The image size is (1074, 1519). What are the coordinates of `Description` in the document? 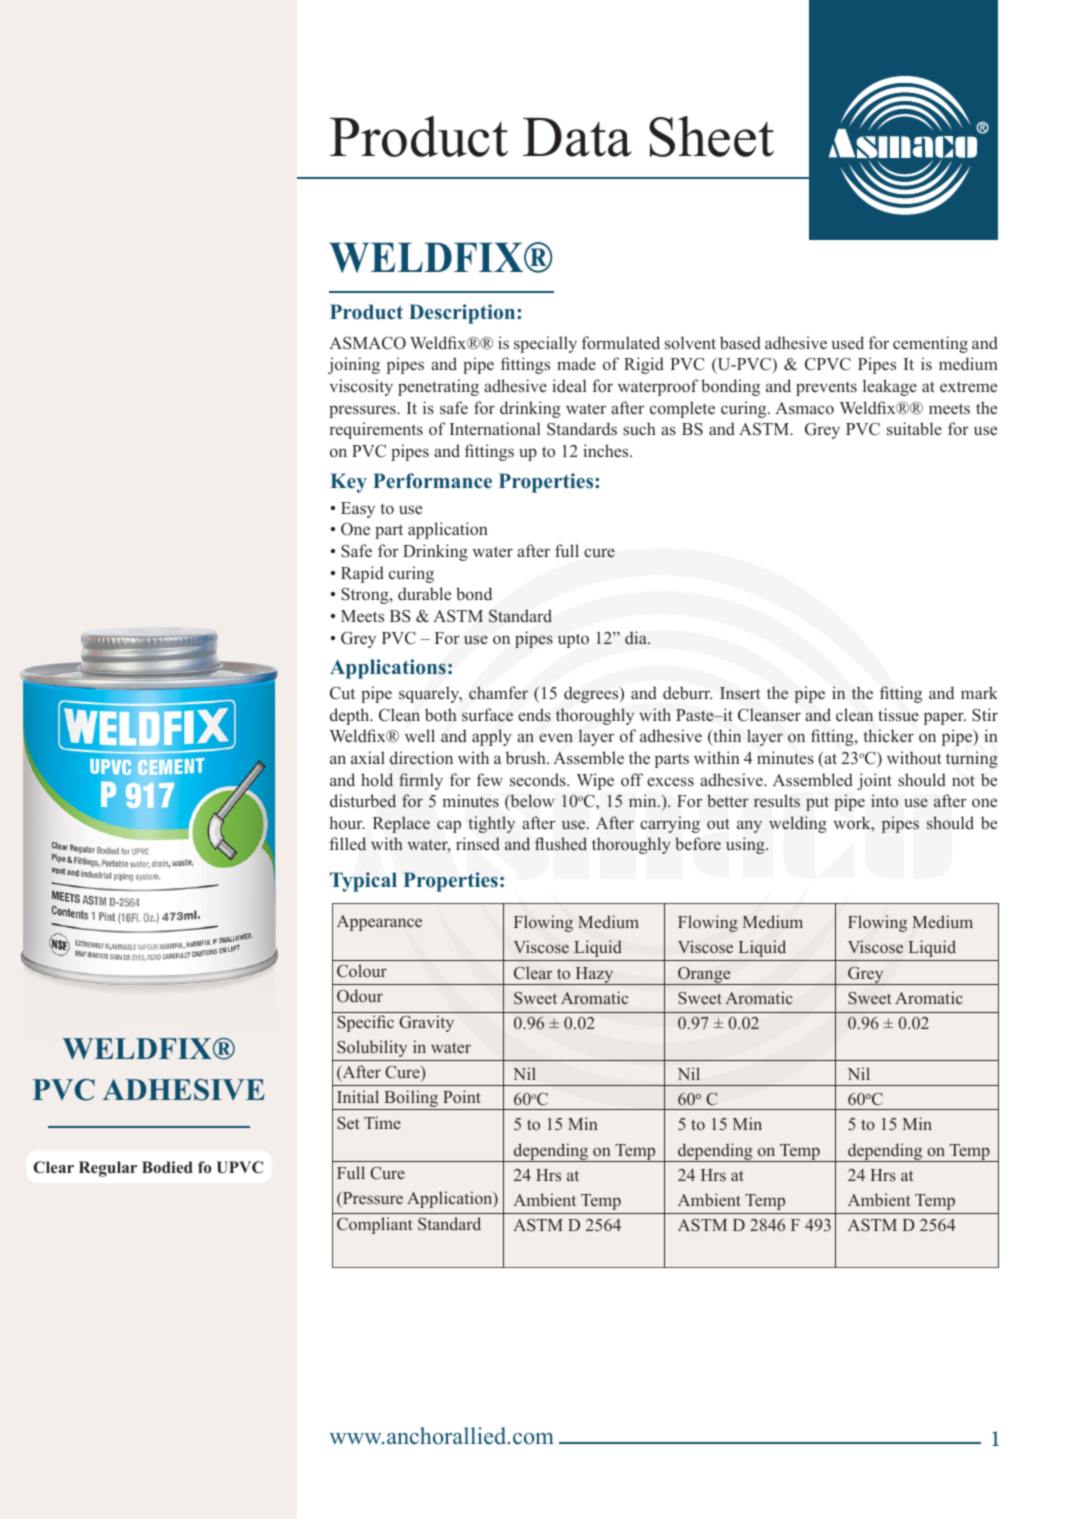 It's located at (463, 314).
